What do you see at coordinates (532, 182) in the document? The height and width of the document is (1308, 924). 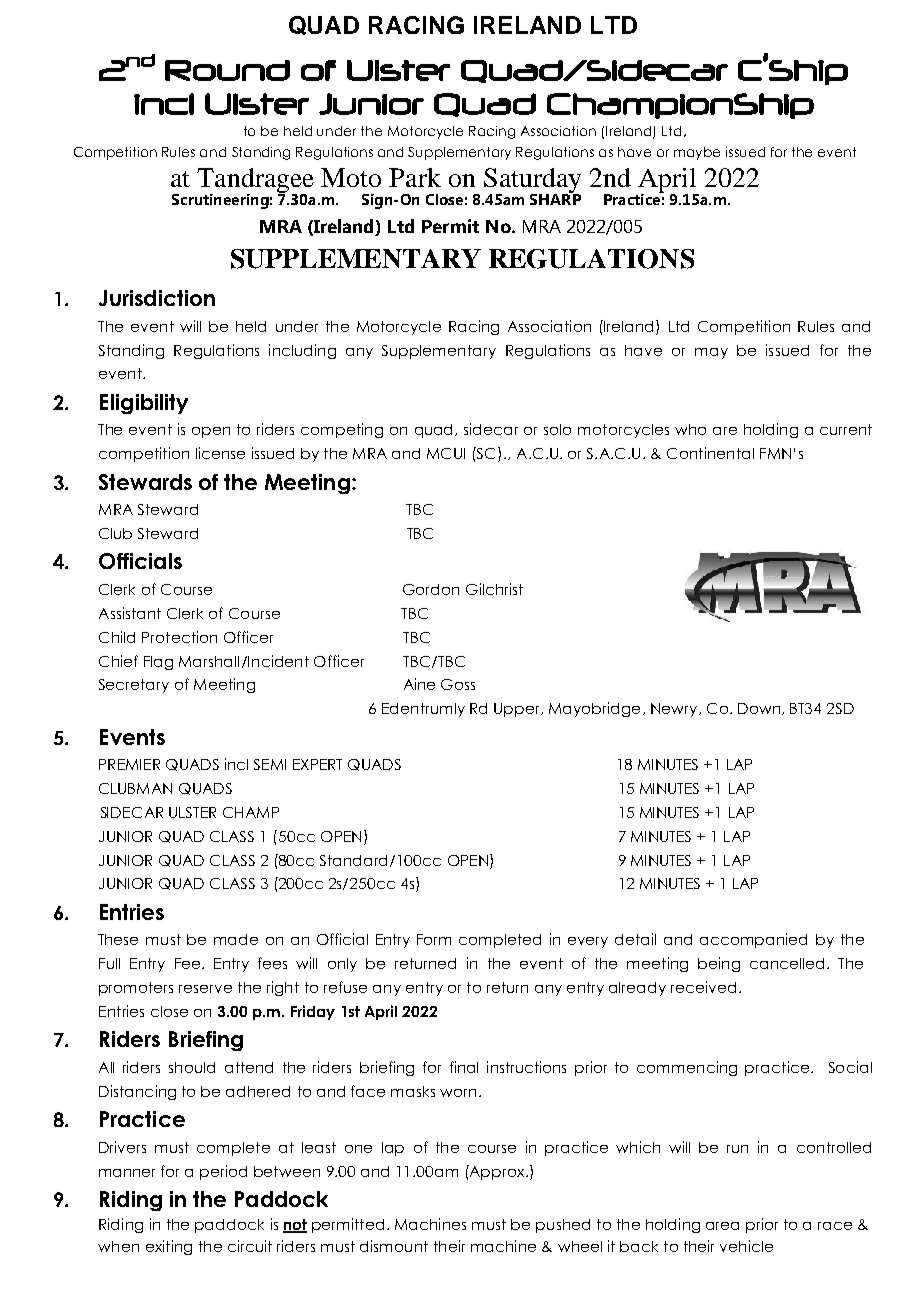 I see `Saturday` at bounding box center [532, 182].
